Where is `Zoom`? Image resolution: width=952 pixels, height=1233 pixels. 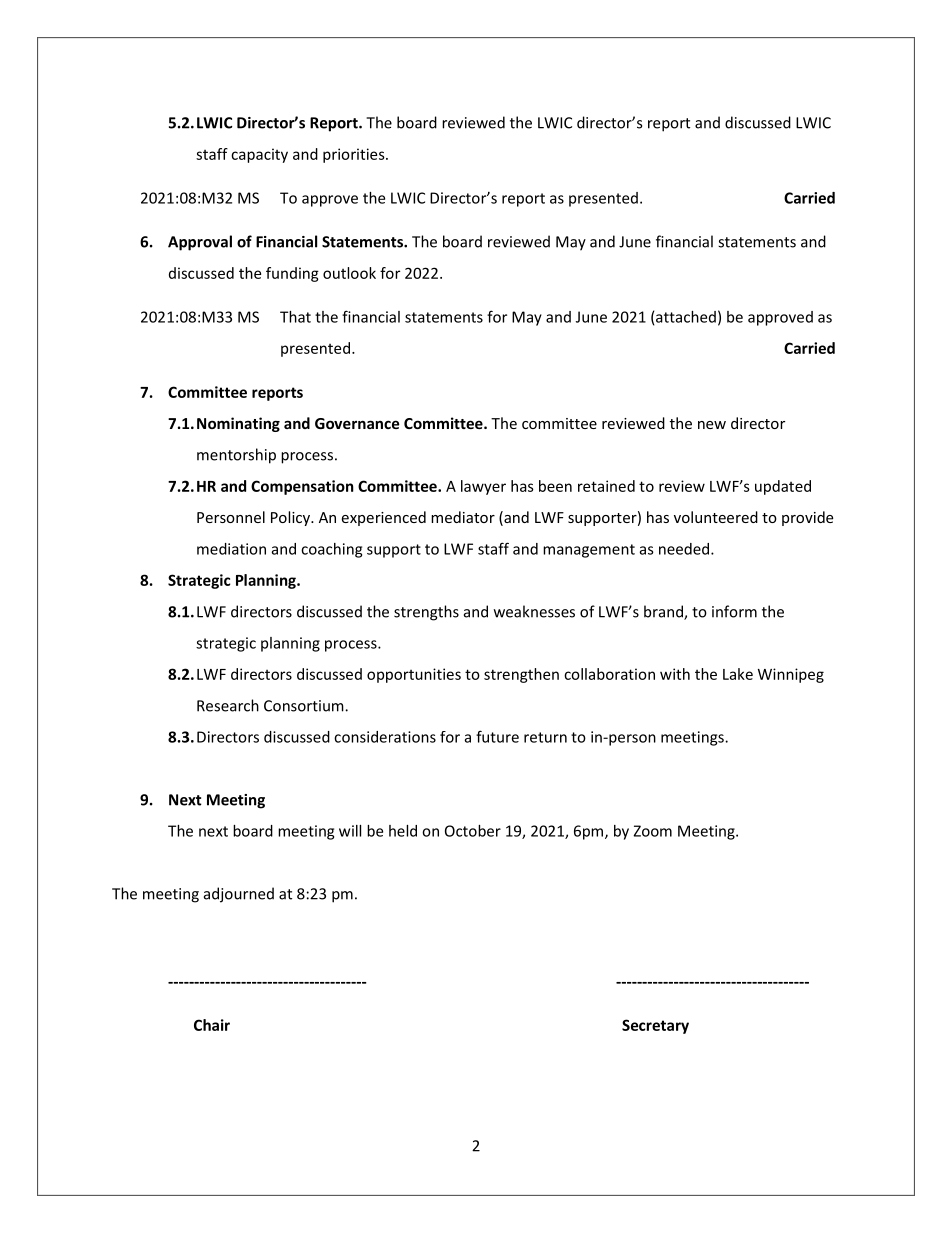 Zoom is located at coordinates (652, 831).
